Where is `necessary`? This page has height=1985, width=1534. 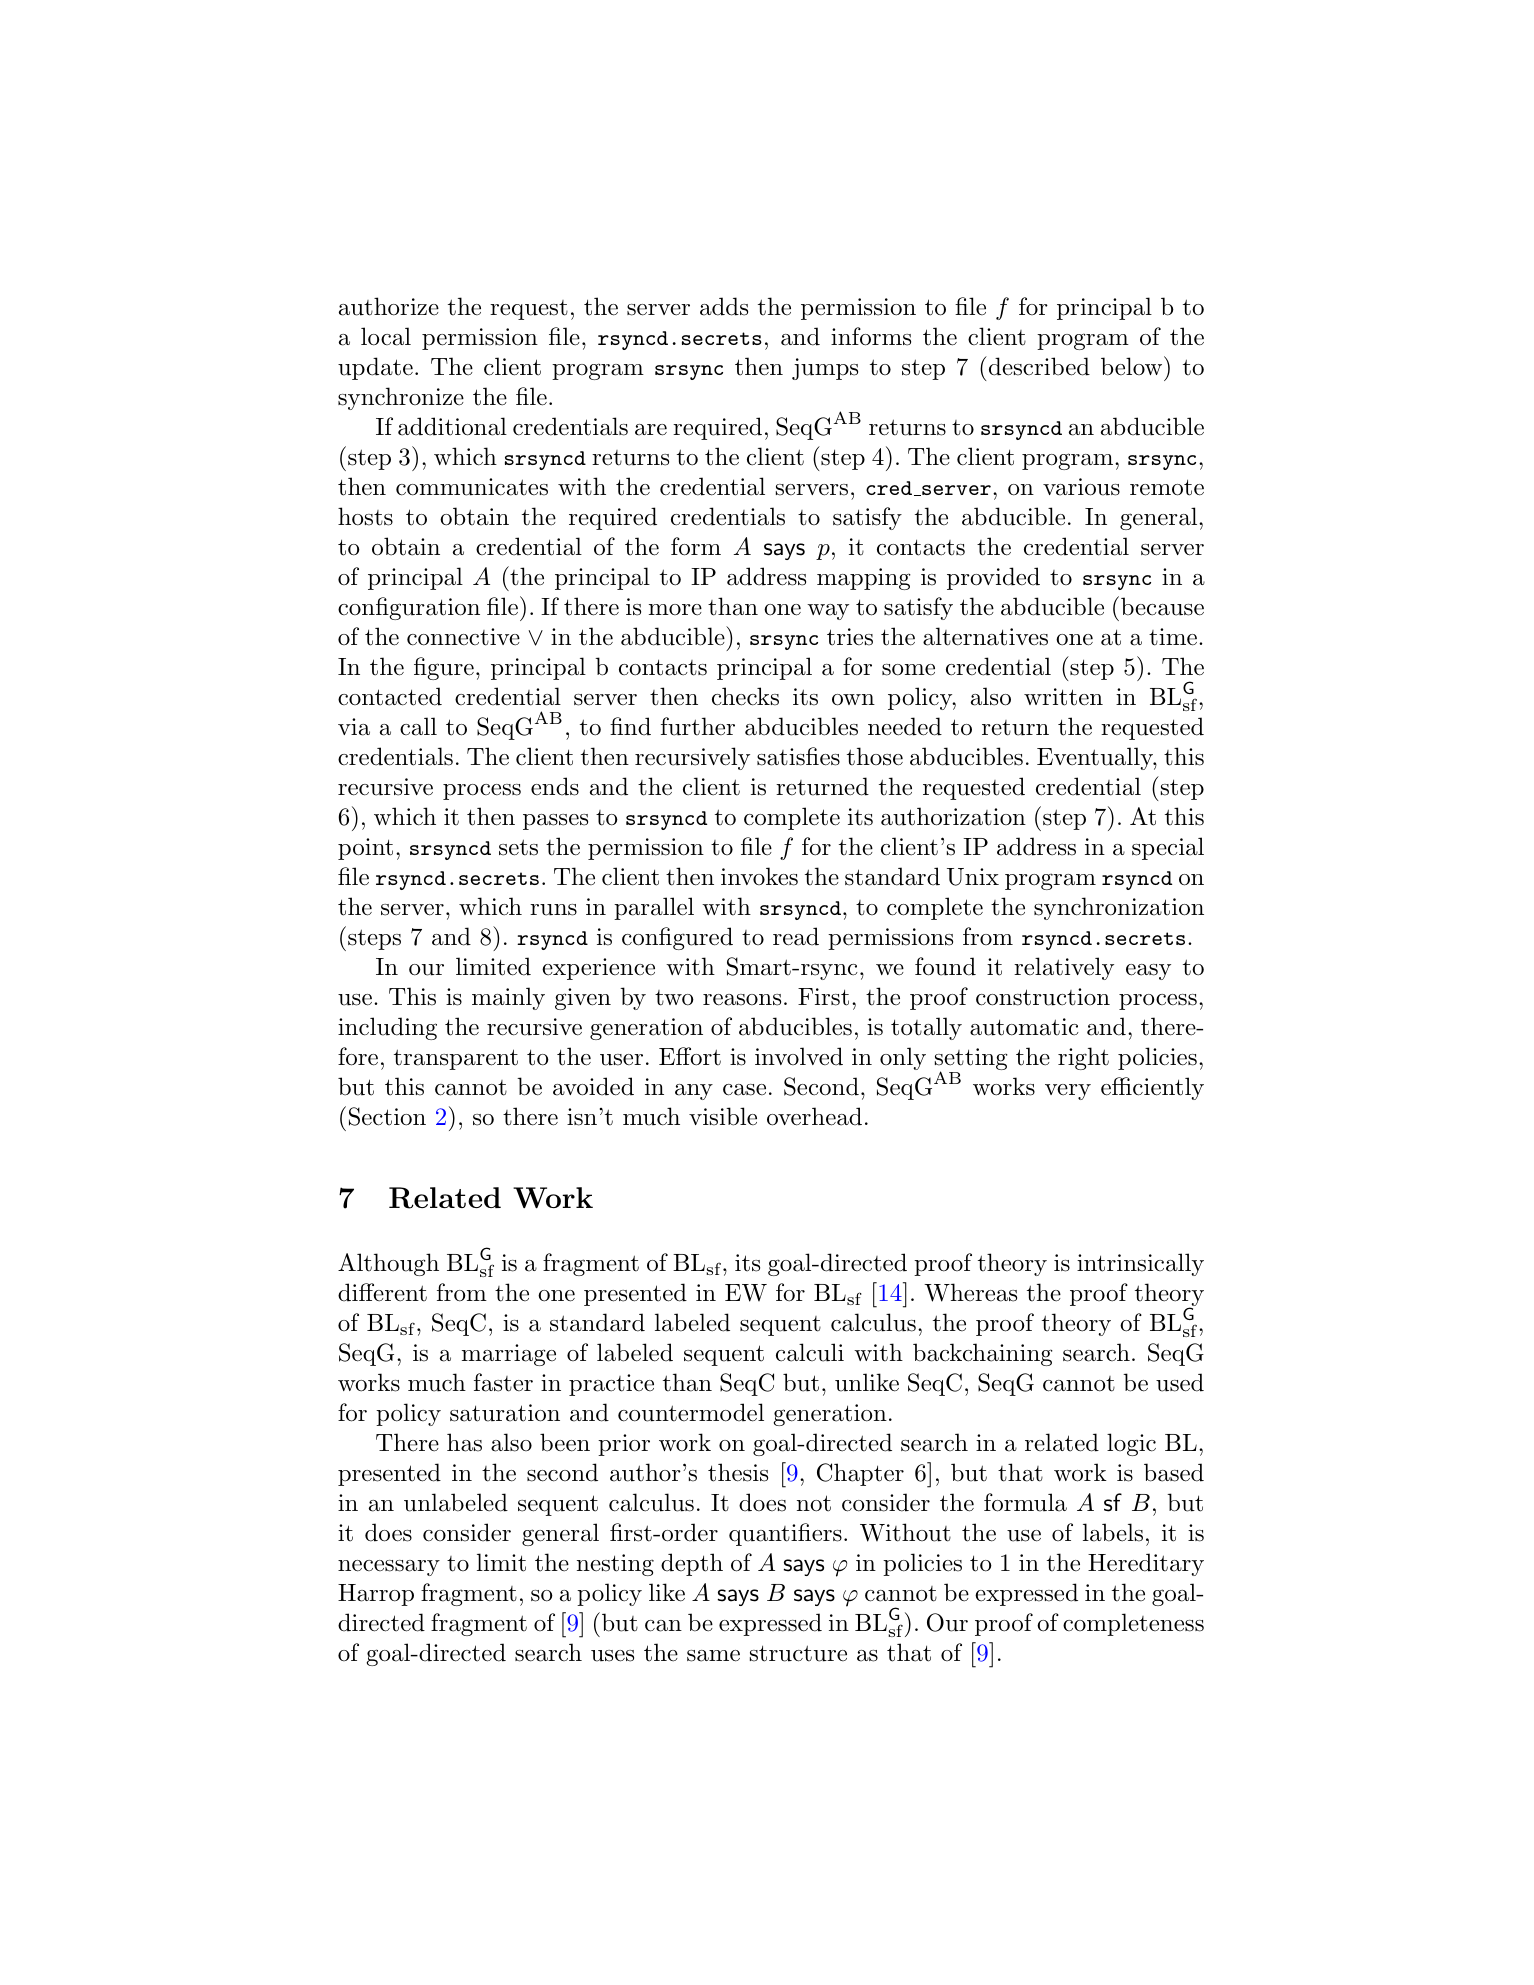 necessary is located at coordinates (389, 1568).
